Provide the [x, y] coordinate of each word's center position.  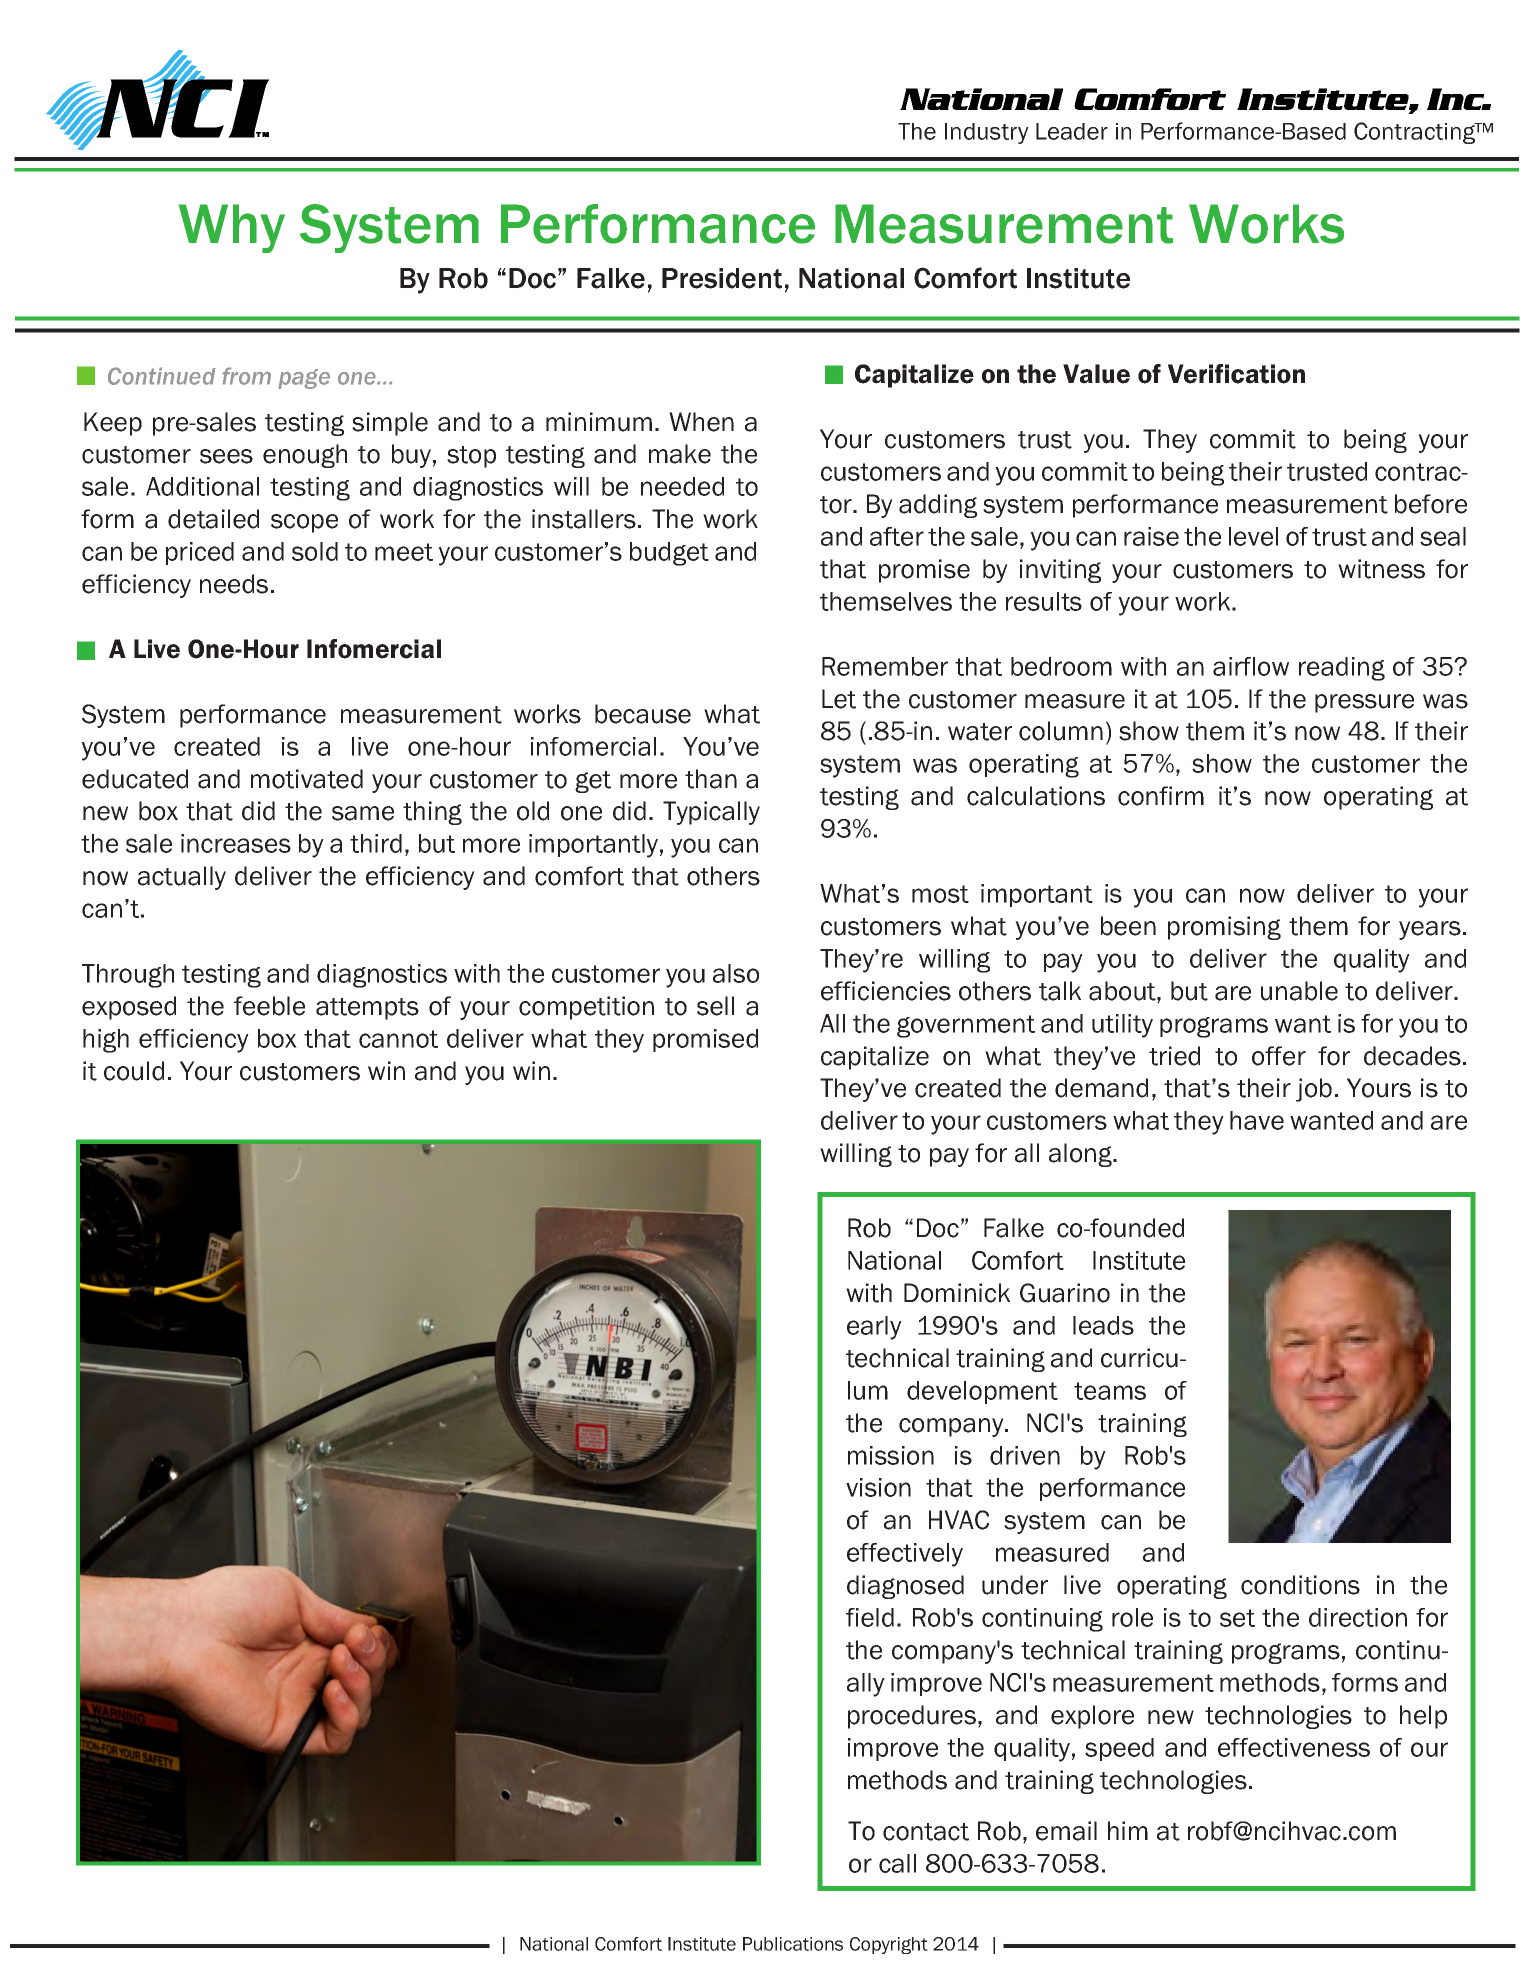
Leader [1072, 131]
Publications [793, 1944]
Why [232, 228]
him [1128, 1830]
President [722, 278]
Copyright [889, 1945]
